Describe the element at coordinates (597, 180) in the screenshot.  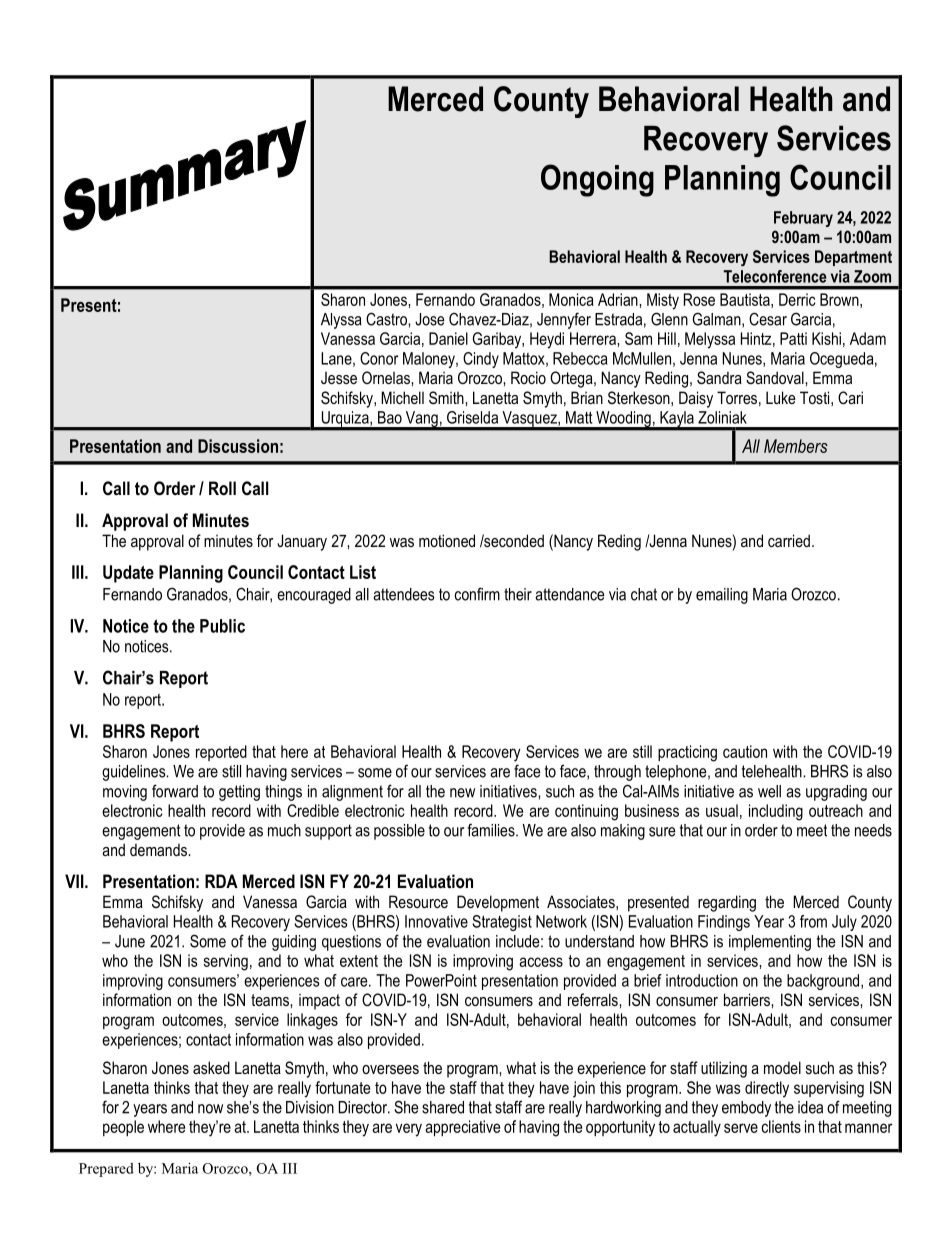
I see `Ongoing` at that location.
